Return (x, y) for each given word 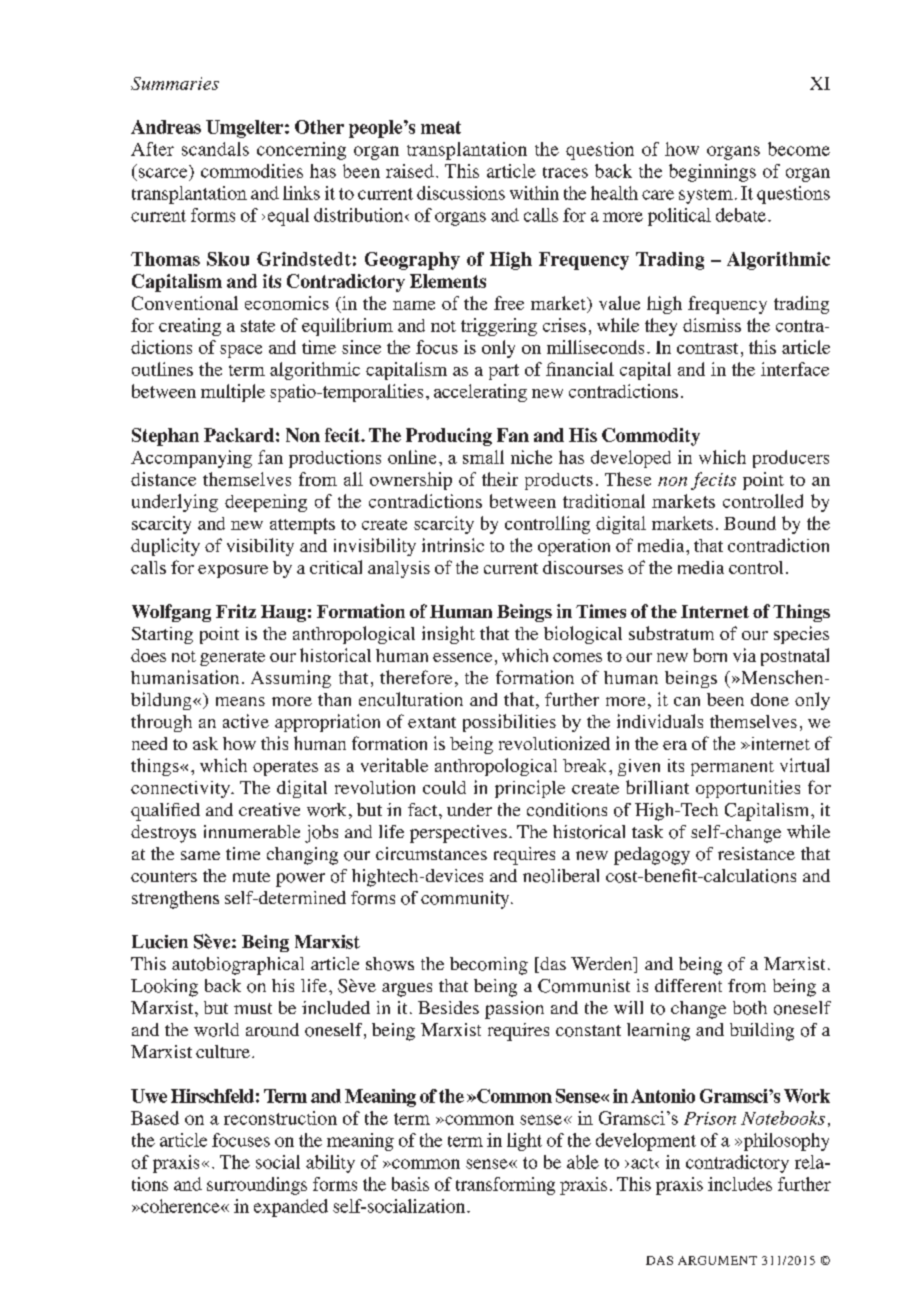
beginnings (712, 173)
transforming (505, 1186)
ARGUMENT (717, 1260)
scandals (215, 149)
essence (462, 657)
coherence (180, 1206)
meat (441, 127)
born (710, 655)
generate (232, 658)
